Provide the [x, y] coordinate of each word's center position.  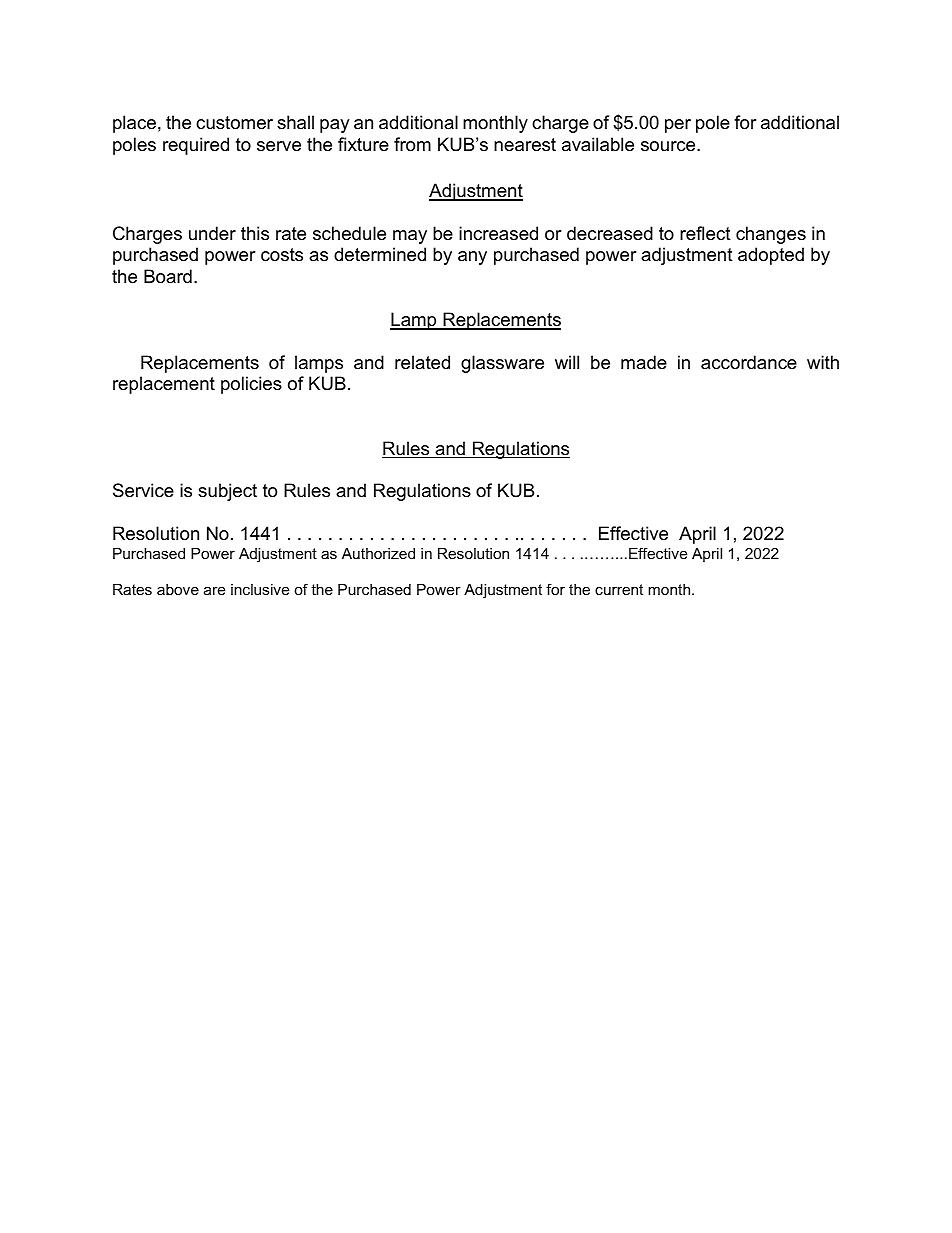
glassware [502, 364]
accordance [749, 362]
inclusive [260, 589]
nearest [525, 145]
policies [251, 385]
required [196, 146]
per [678, 126]
